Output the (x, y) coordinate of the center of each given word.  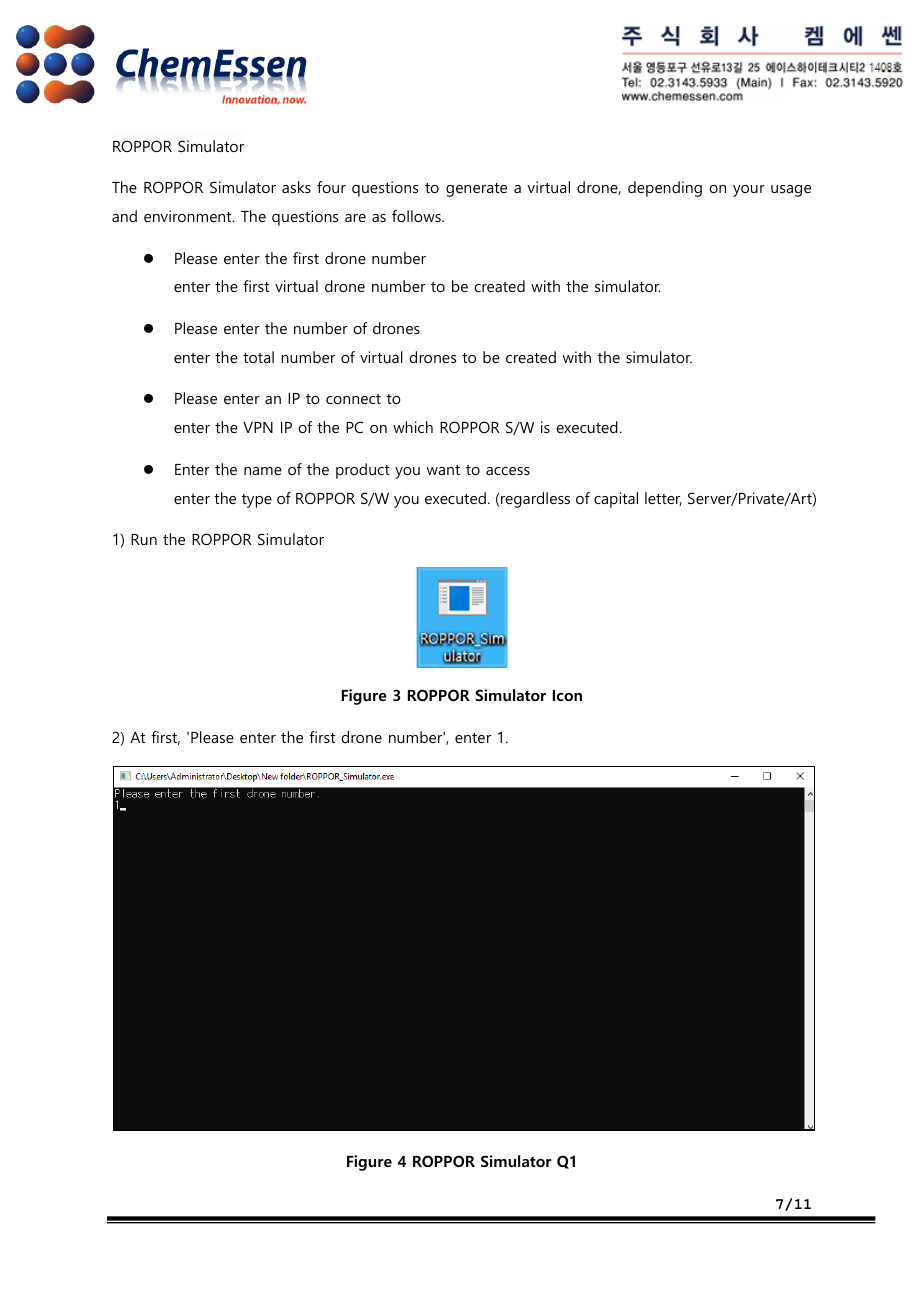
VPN (258, 427)
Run (144, 539)
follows (417, 216)
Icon (567, 695)
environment (189, 216)
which (413, 427)
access (508, 471)
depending (665, 189)
